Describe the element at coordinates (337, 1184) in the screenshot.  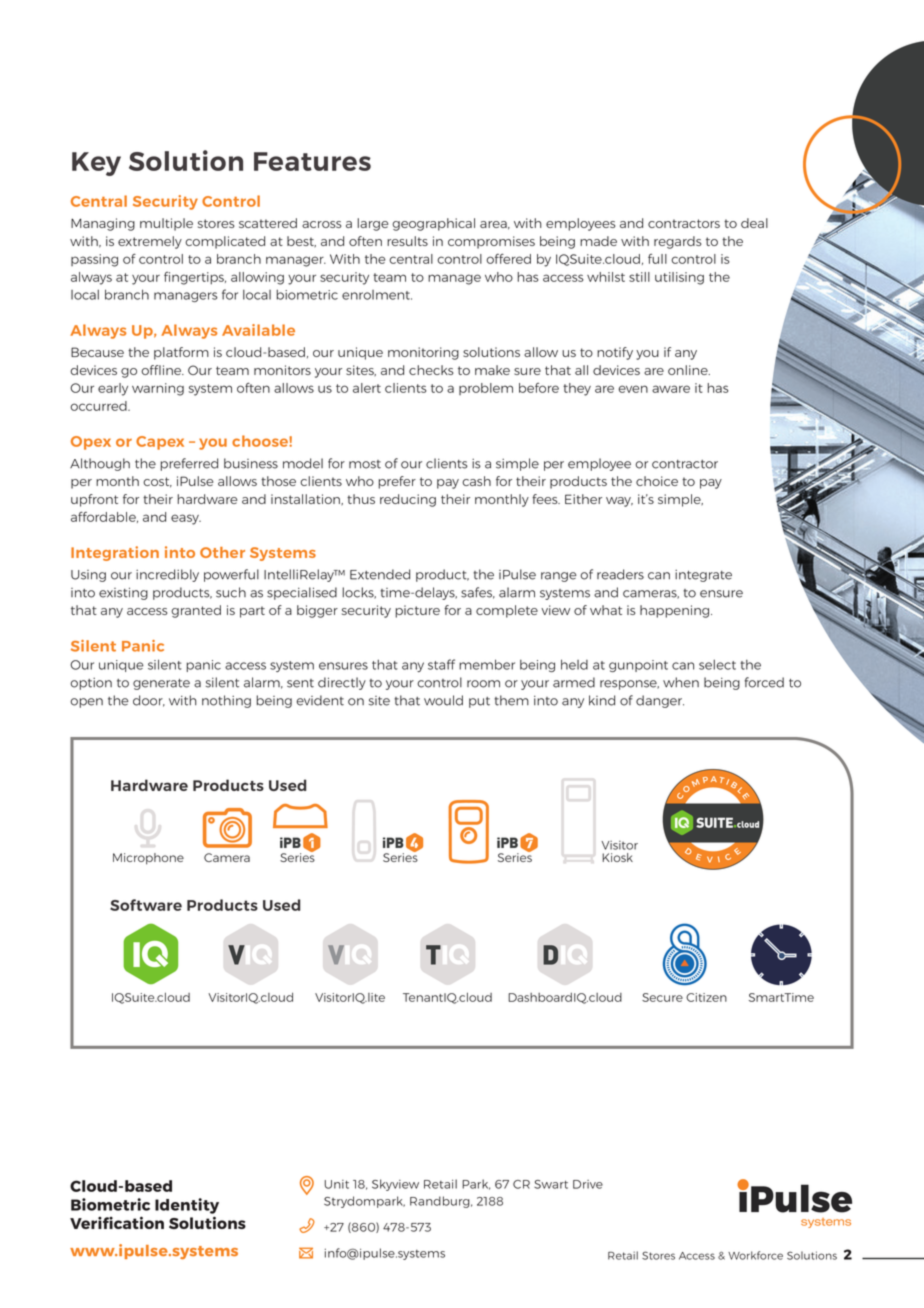
I see `Unit` at that location.
